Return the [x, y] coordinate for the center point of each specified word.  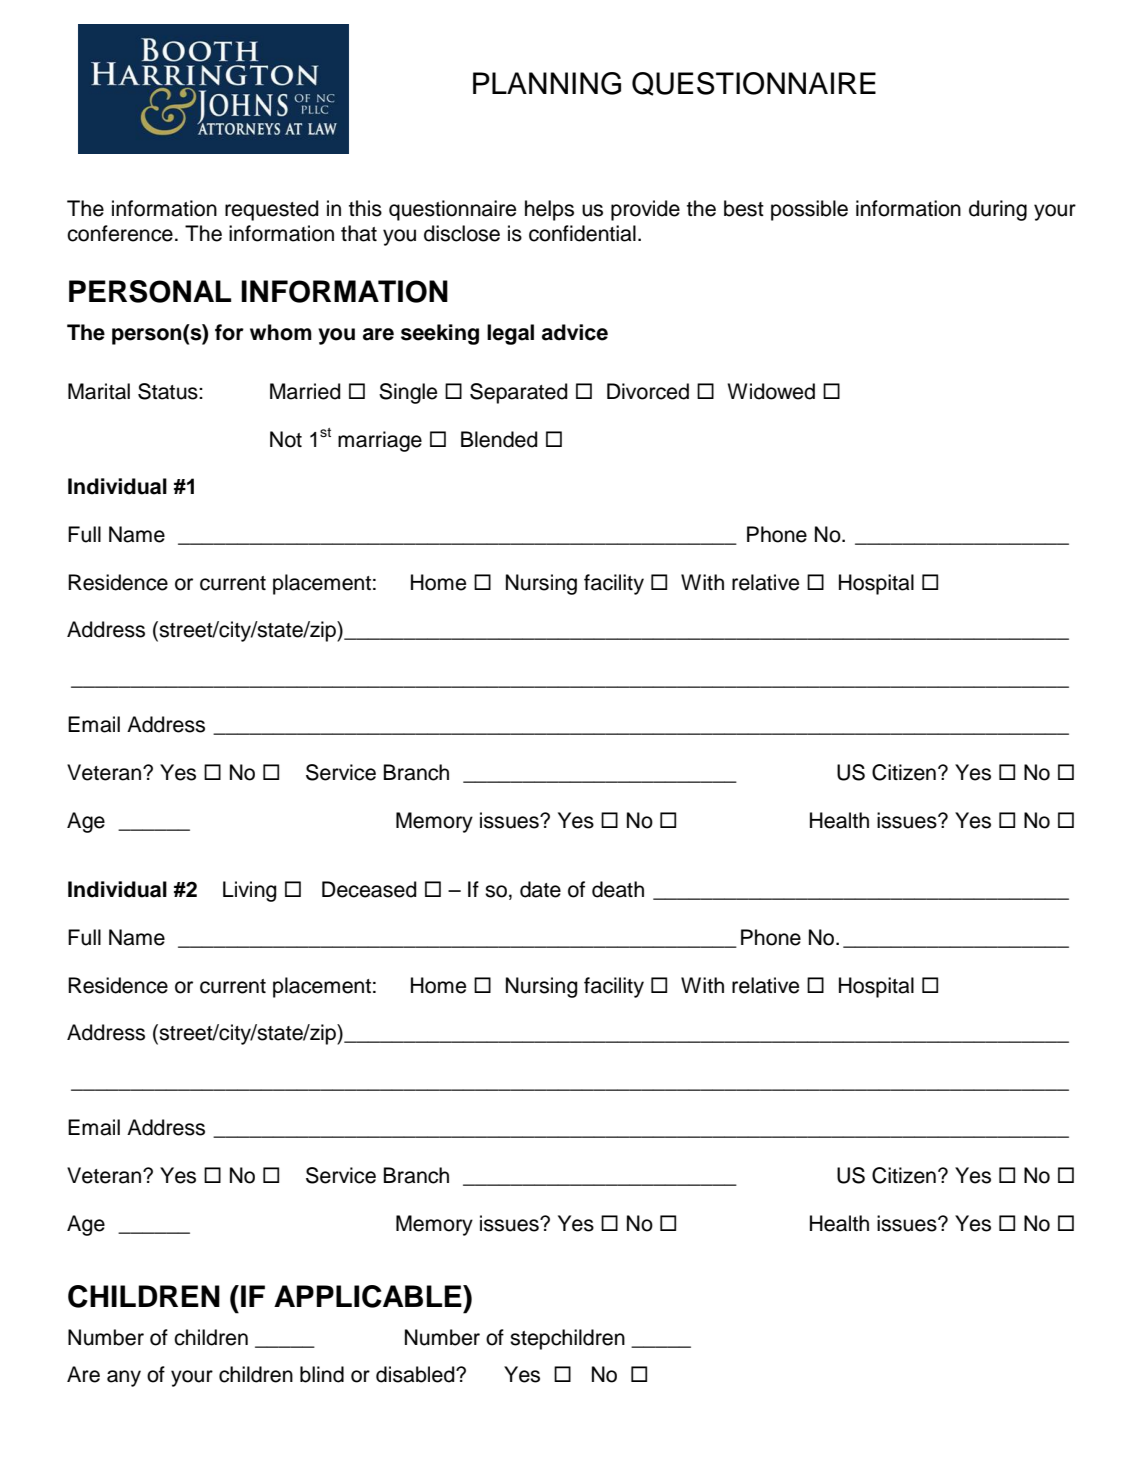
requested [271, 210]
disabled [416, 1374]
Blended [499, 439]
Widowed [771, 391]
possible [809, 210]
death [618, 889]
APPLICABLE [369, 1296]
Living [249, 891]
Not [286, 439]
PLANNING [547, 83]
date [540, 889]
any [124, 1378]
